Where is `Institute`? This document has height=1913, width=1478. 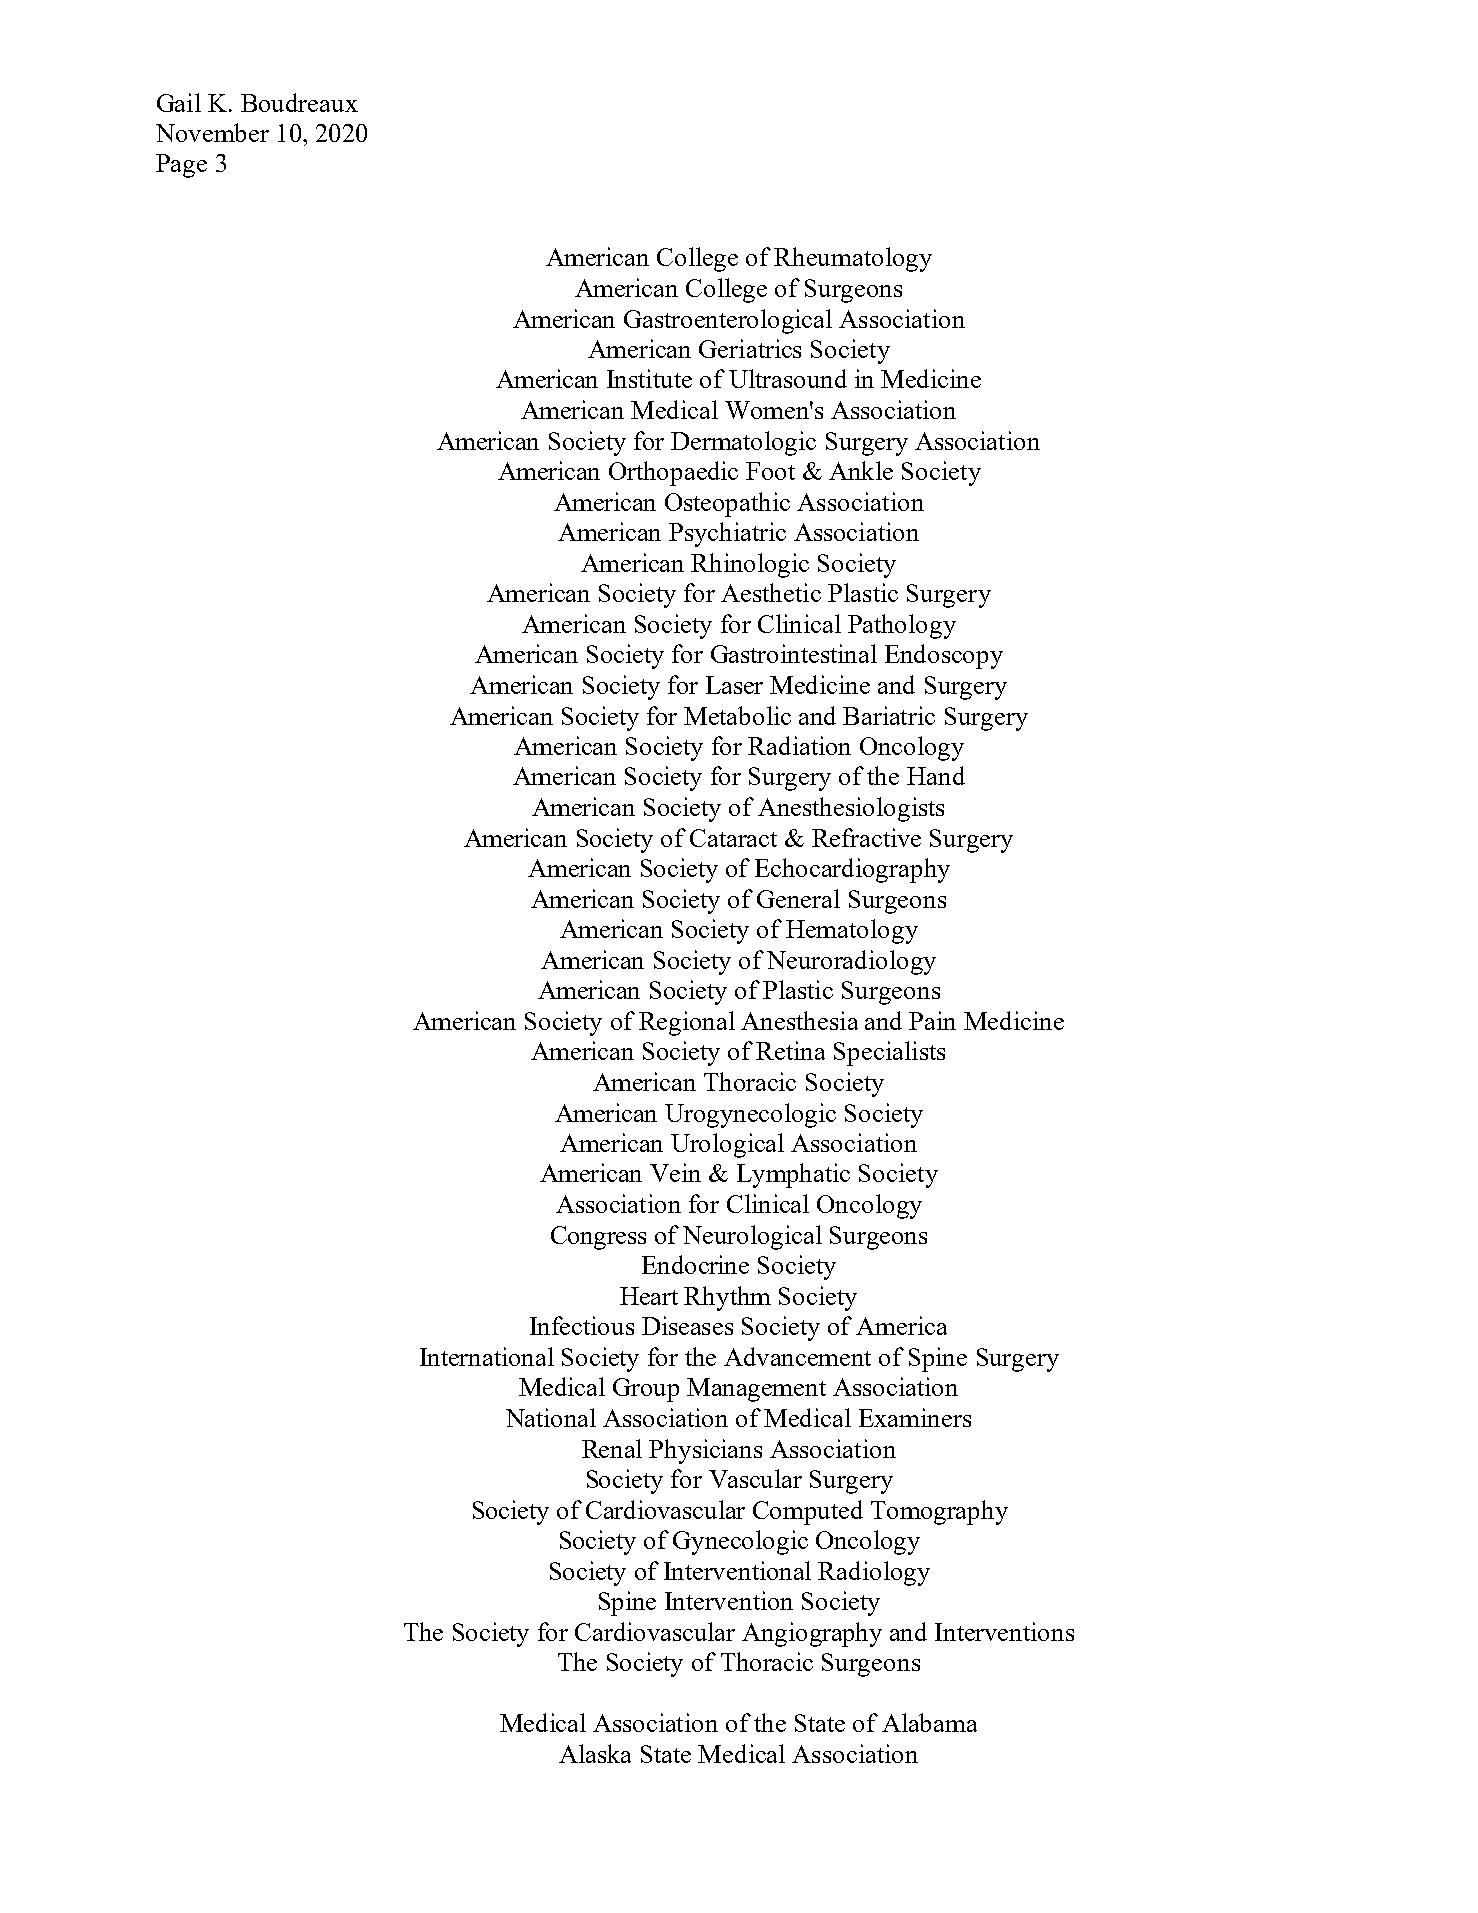
Institute is located at coordinates (649, 378).
